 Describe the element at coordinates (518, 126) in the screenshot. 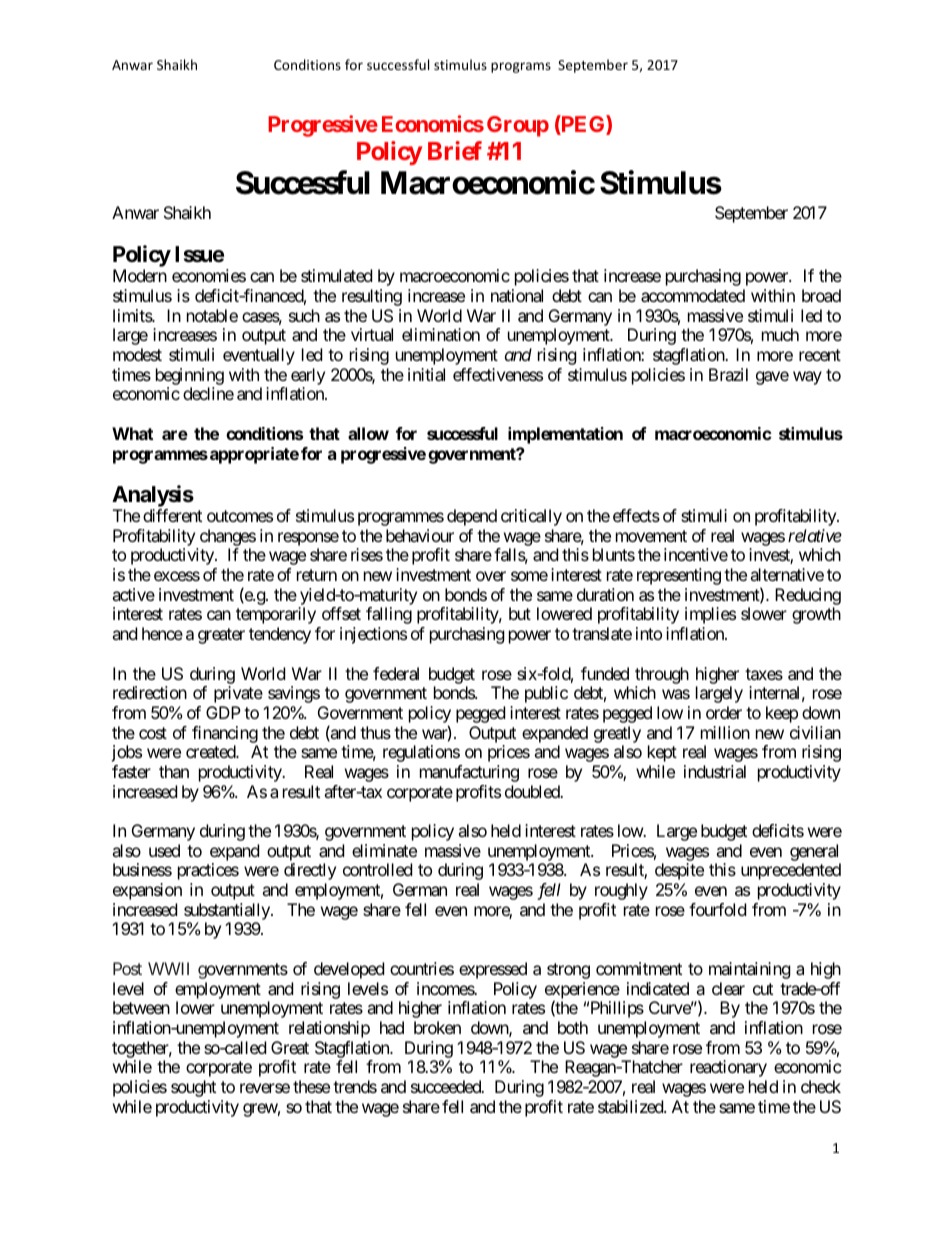

I see `Group` at that location.
